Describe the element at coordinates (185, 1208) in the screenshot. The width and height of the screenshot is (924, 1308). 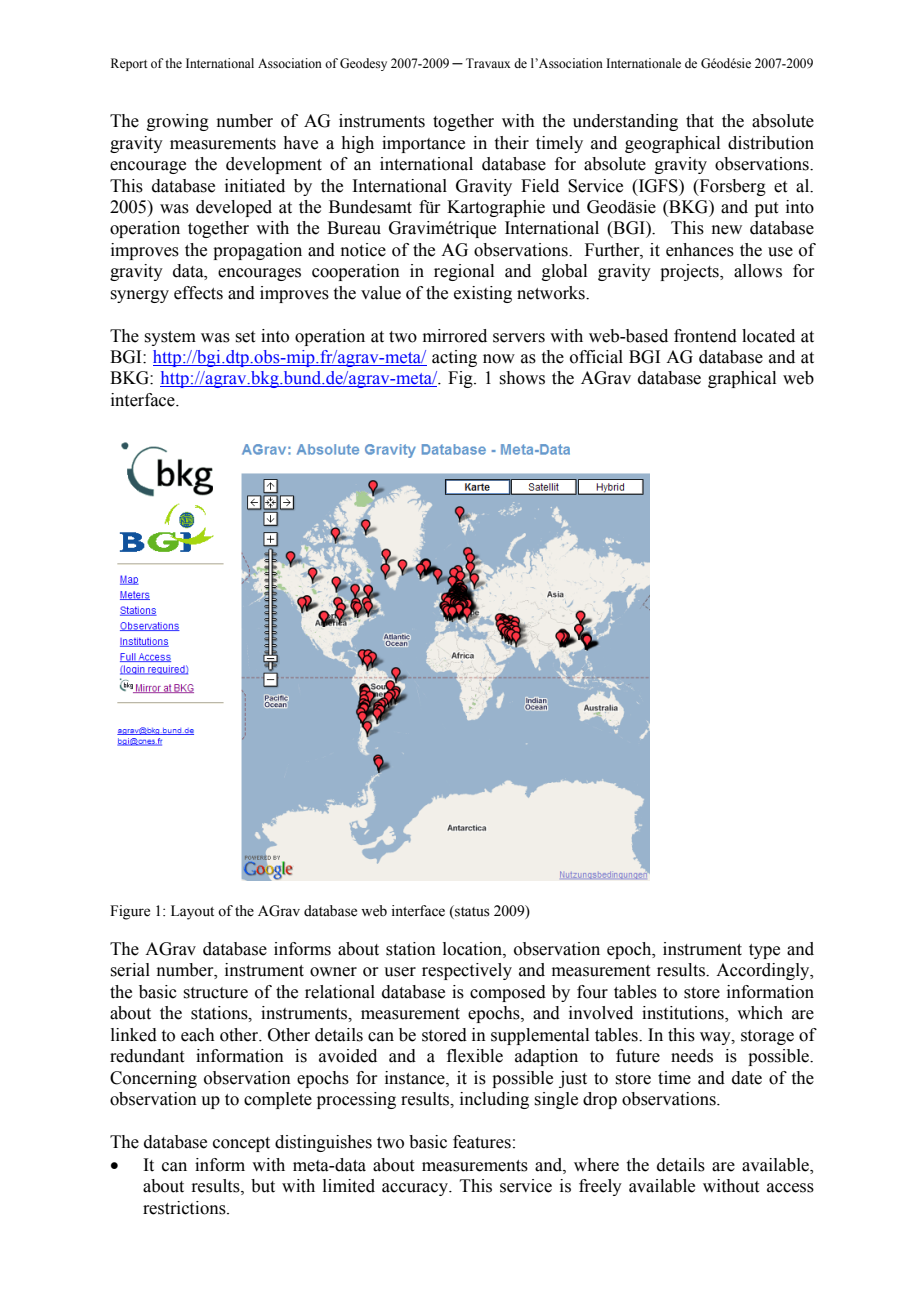
I see `restrictions` at that location.
